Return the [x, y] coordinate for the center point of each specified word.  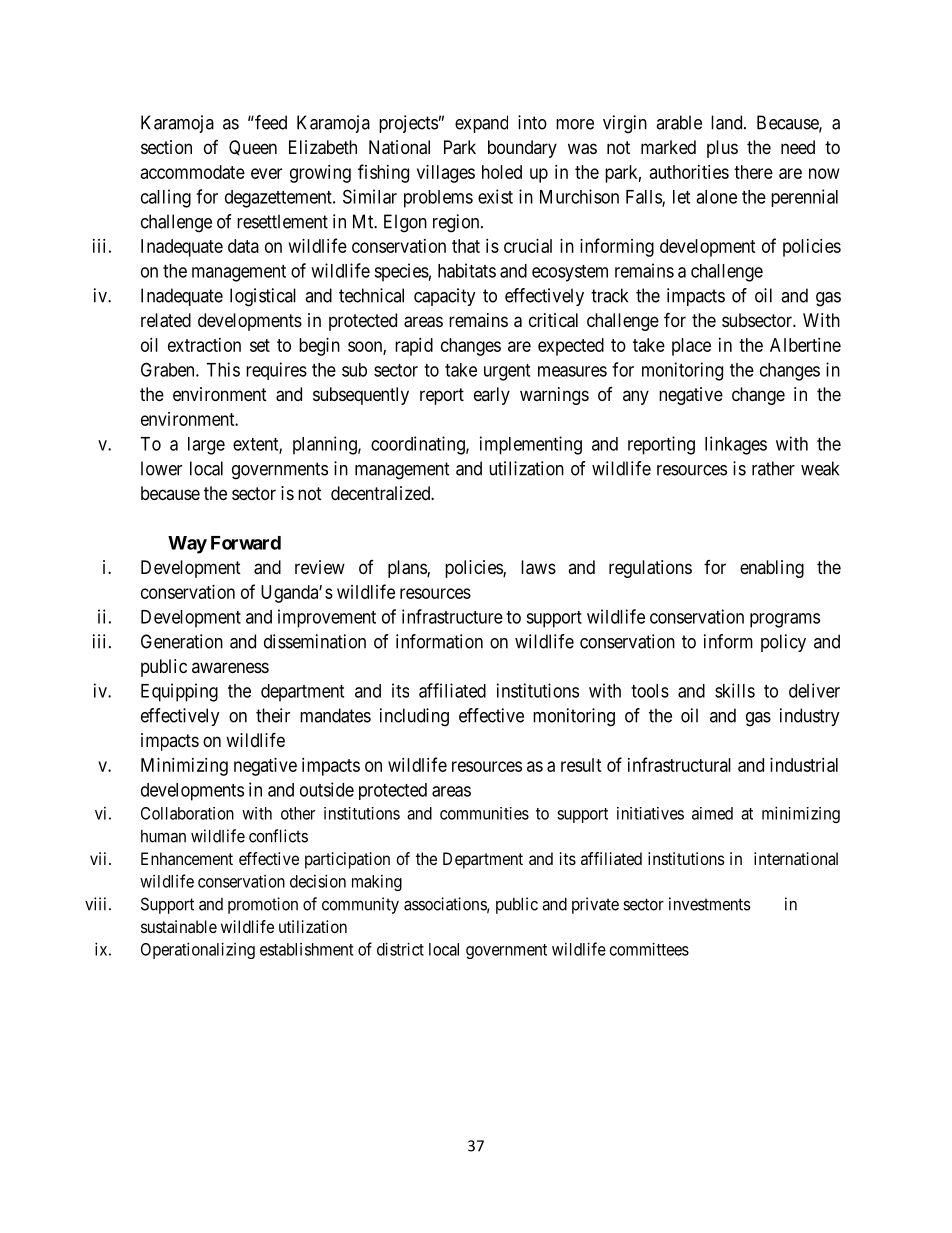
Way [187, 545]
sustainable [179, 926]
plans [408, 569]
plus [722, 149]
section [166, 147]
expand [481, 124]
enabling [772, 569]
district [400, 949]
